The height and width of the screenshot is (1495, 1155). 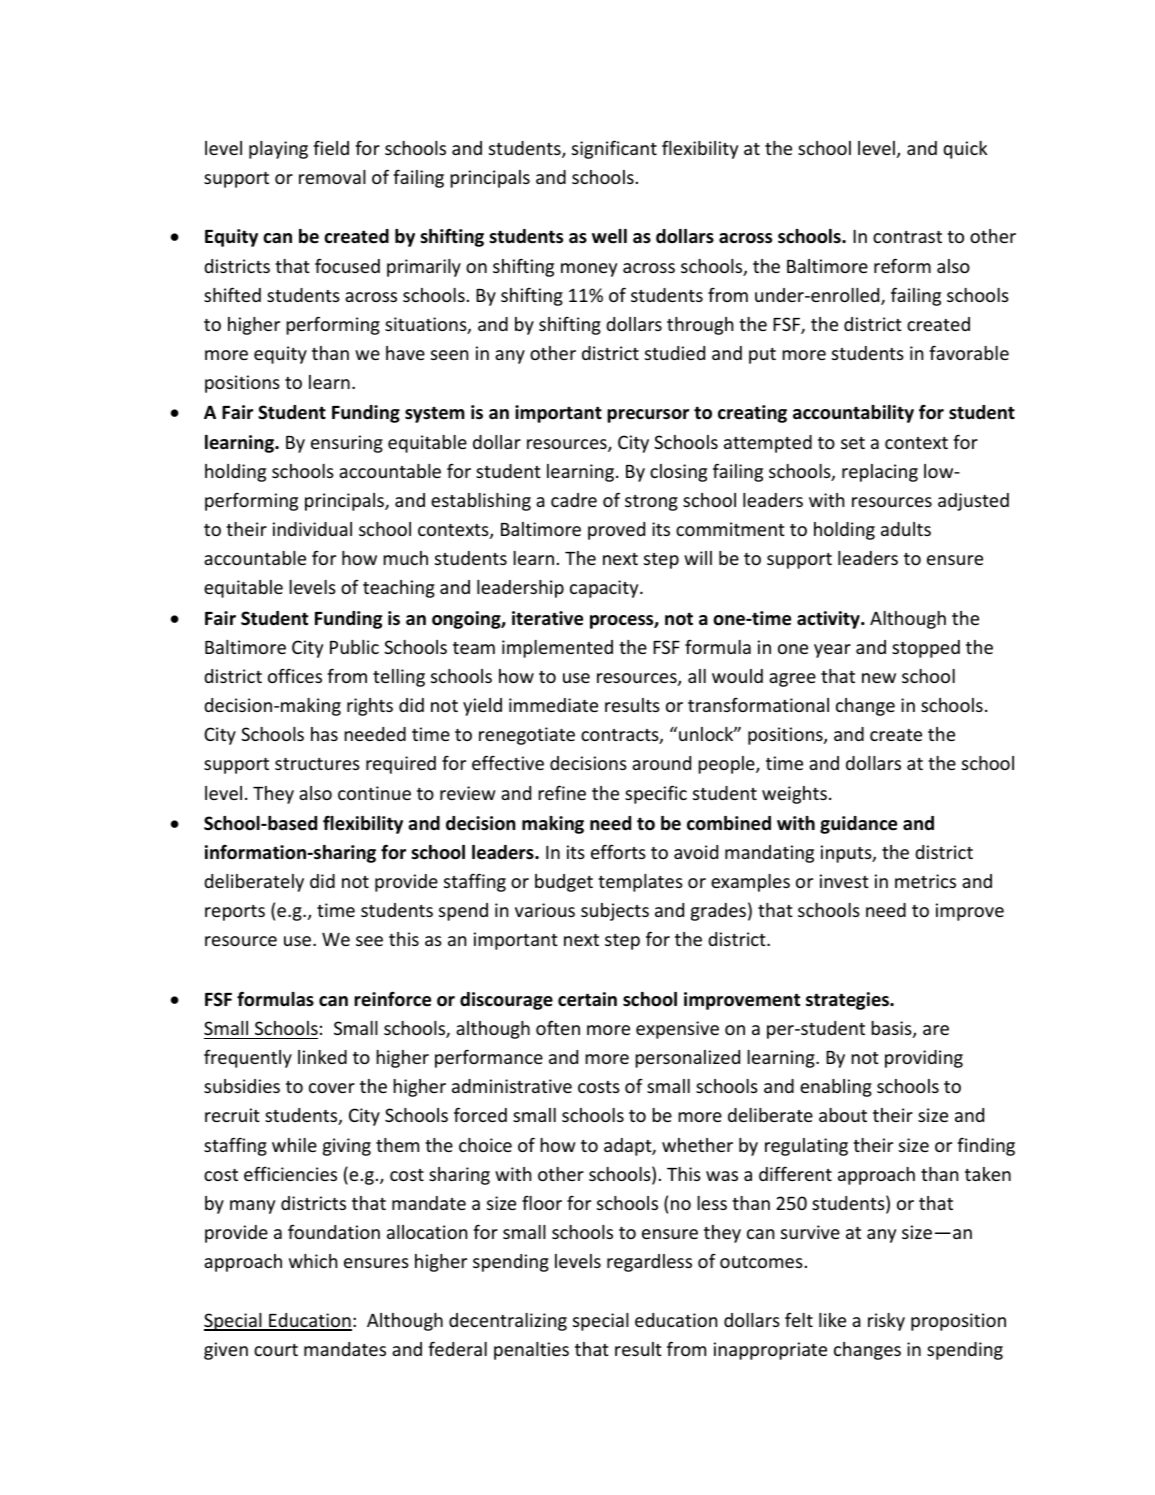 What do you see at coordinates (276, 1350) in the screenshot?
I see `court` at bounding box center [276, 1350].
